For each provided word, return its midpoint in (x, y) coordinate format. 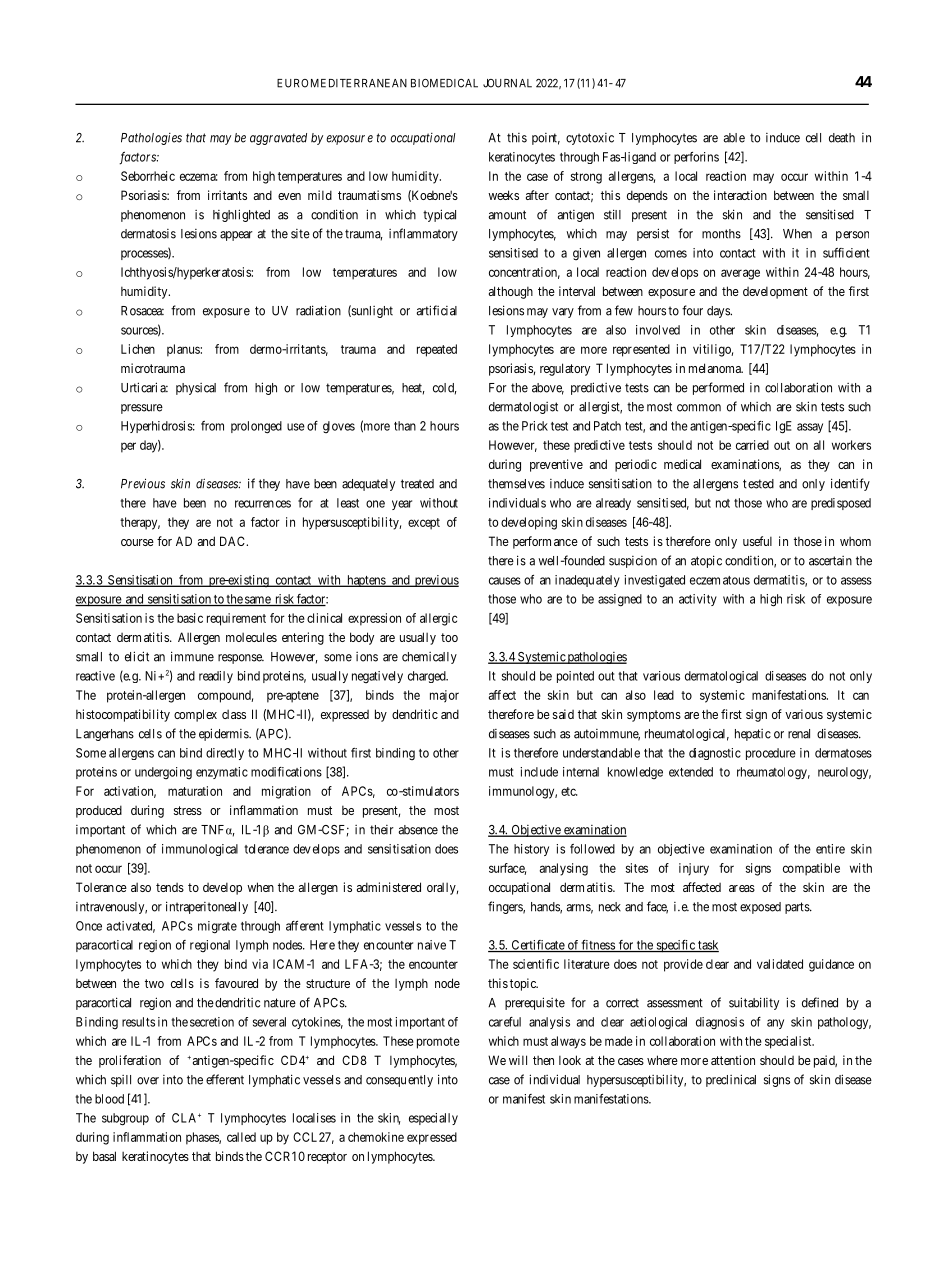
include (539, 772)
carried (752, 445)
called (241, 1137)
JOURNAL (507, 83)
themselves (516, 484)
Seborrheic (148, 176)
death (842, 138)
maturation (195, 791)
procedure (771, 754)
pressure (142, 409)
